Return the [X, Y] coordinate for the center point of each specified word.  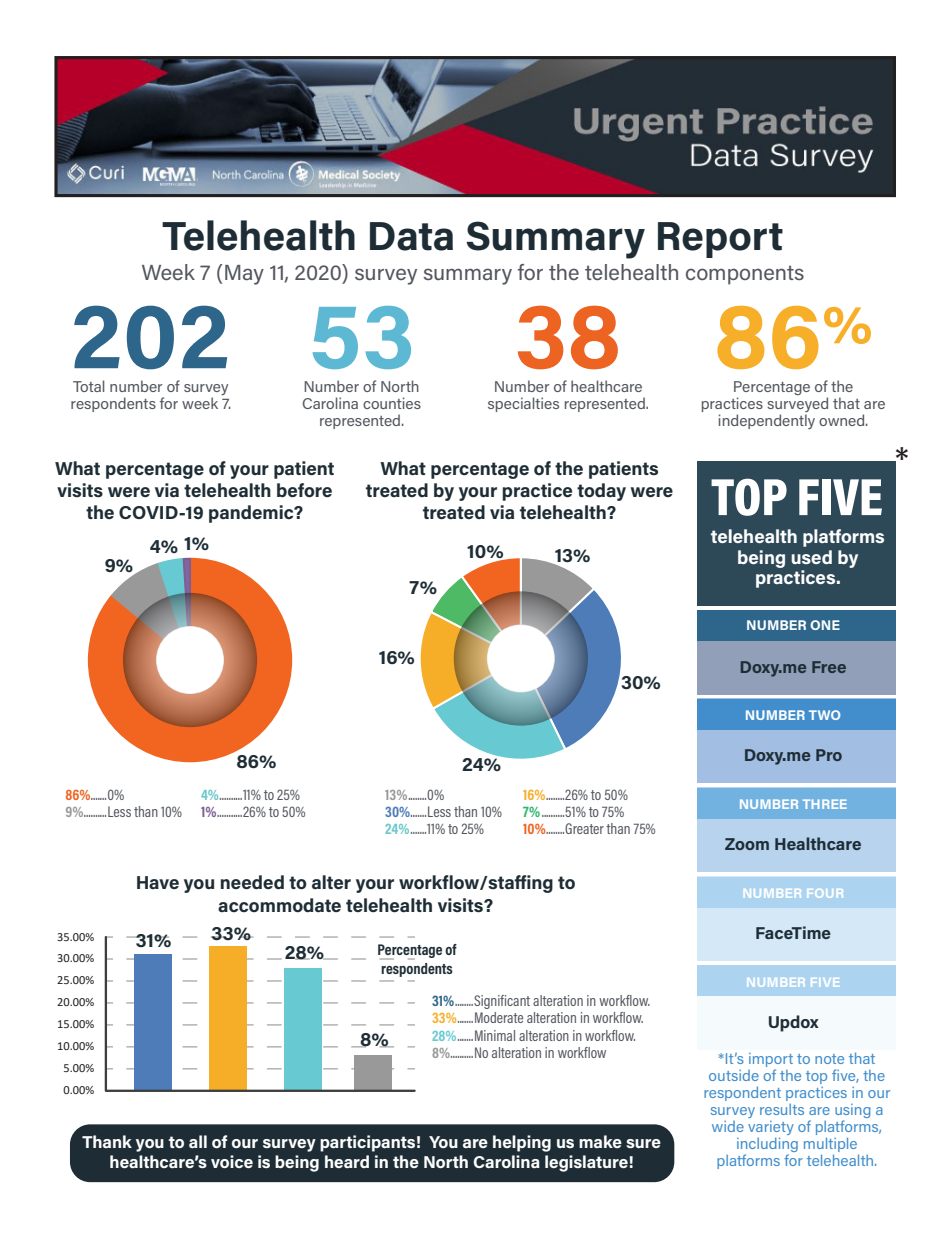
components [745, 275]
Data [411, 236]
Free [829, 667]
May [244, 275]
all [198, 1141]
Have [158, 882]
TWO [824, 715]
